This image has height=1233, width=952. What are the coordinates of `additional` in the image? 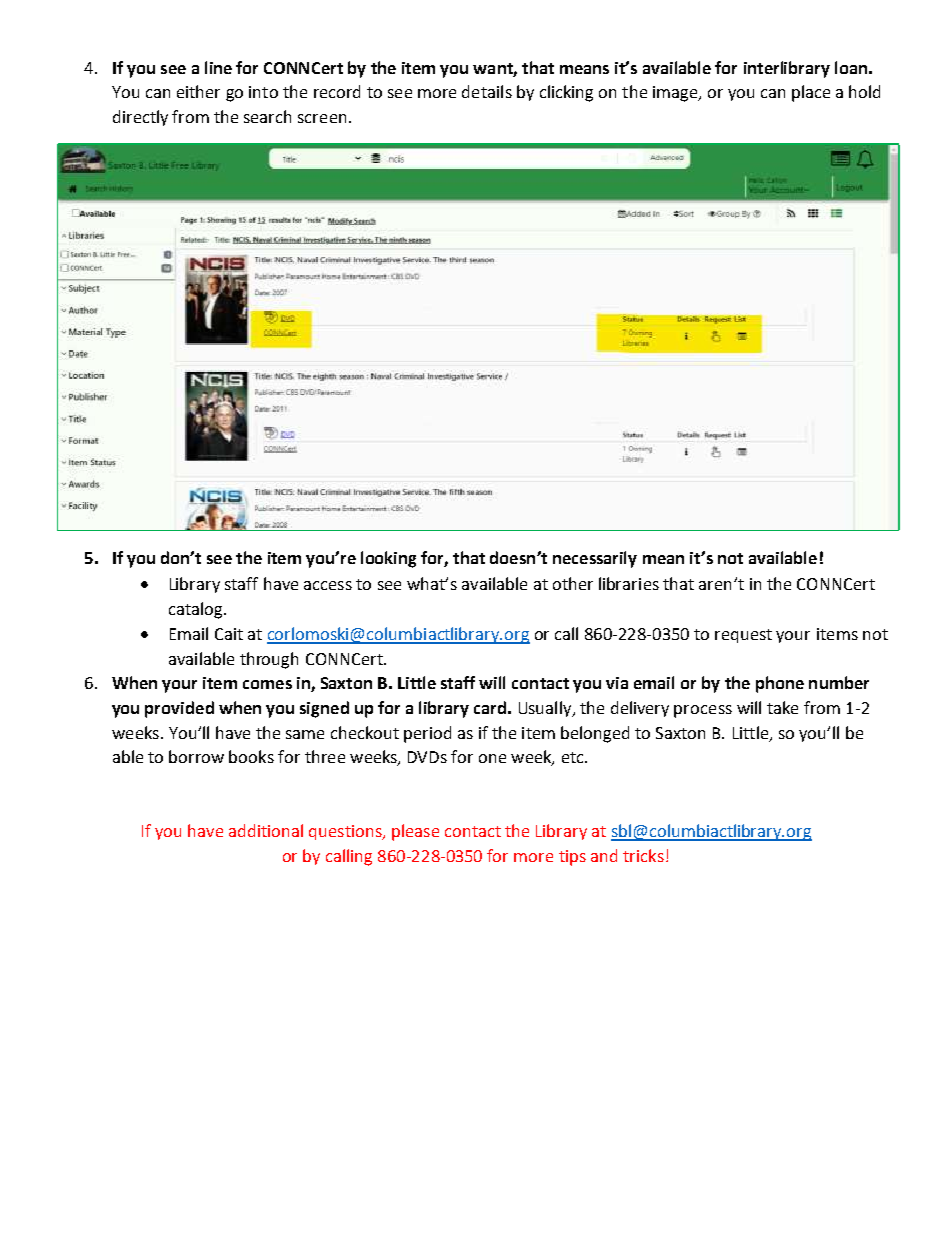 It's located at (266, 830).
